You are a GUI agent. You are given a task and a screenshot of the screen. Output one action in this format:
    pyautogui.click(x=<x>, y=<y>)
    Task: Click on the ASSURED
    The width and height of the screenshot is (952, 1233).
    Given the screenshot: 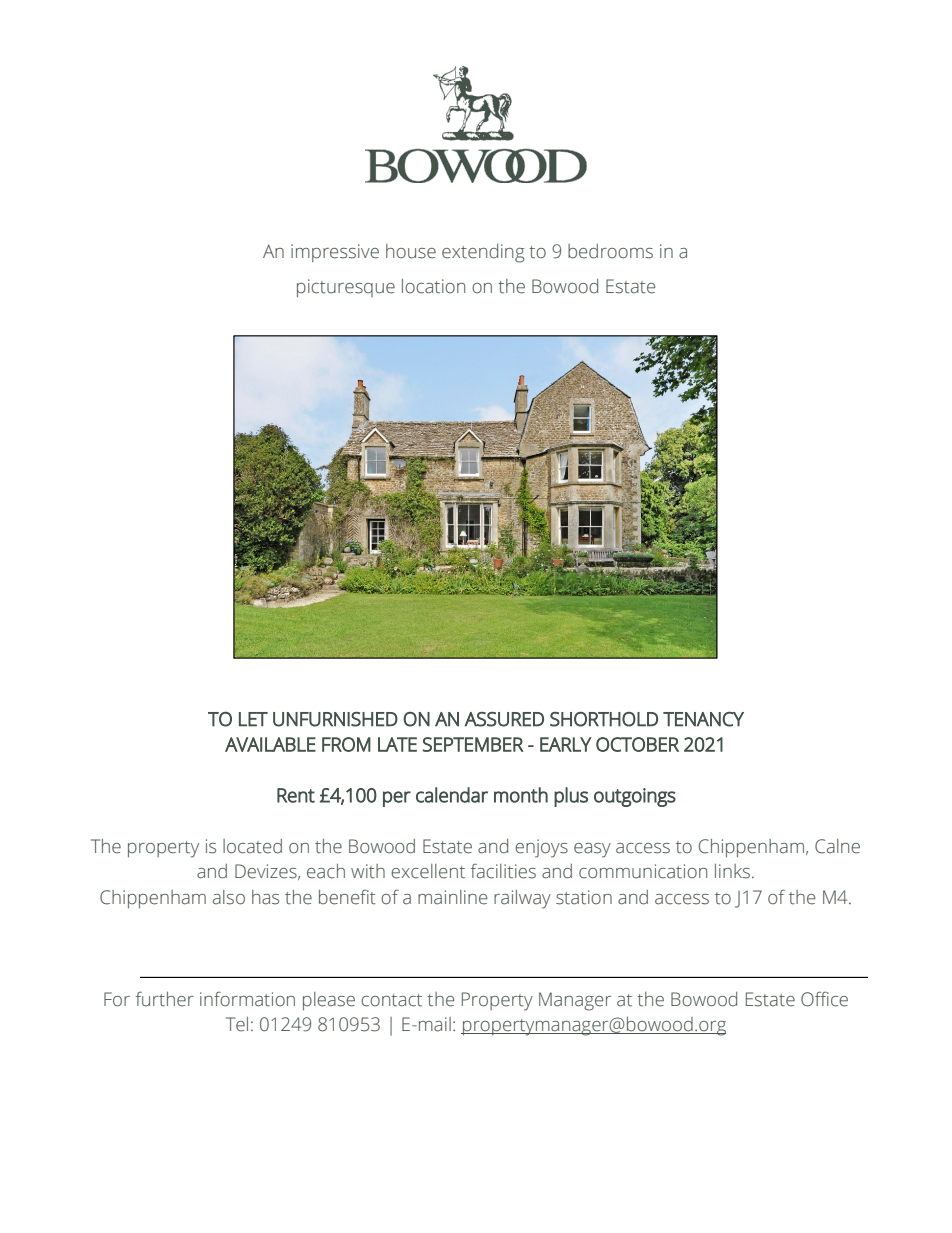 What is the action you would take?
    pyautogui.click(x=504, y=719)
